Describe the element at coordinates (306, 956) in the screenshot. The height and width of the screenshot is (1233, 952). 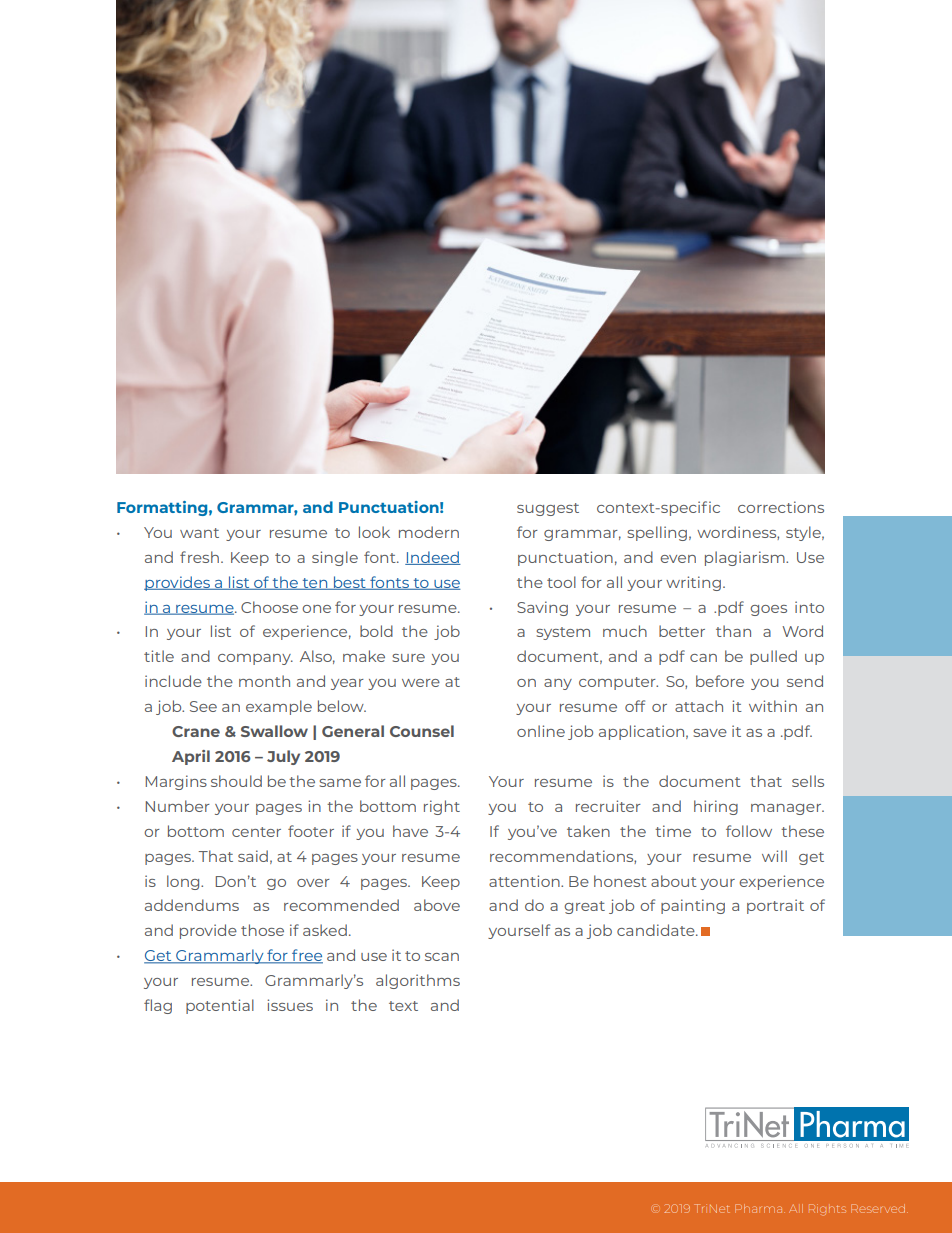
I see `free` at that location.
